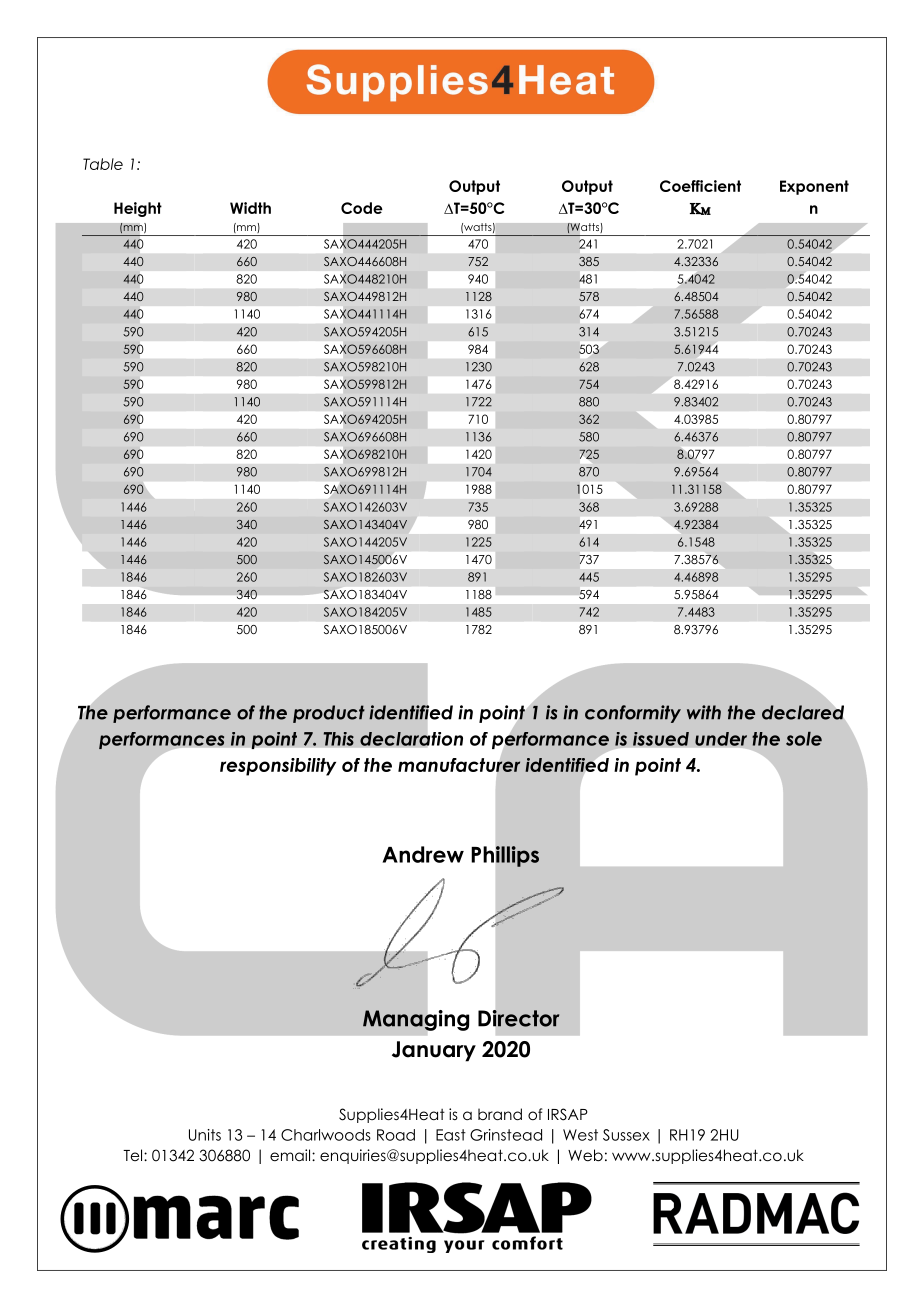 This screenshot has height=1308, width=924. What do you see at coordinates (250, 208) in the screenshot?
I see `Width` at bounding box center [250, 208].
